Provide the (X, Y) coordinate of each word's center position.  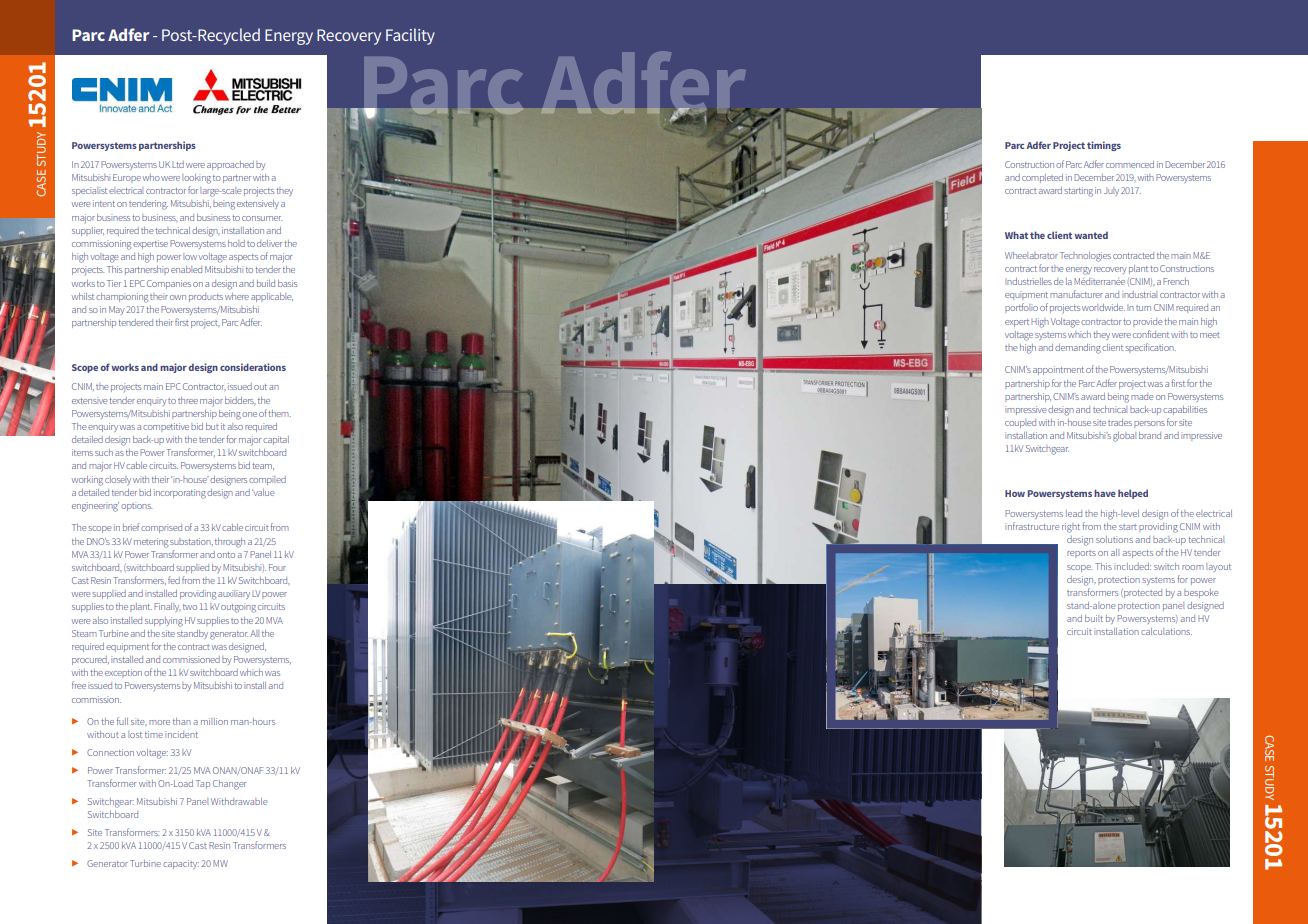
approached (230, 165)
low (190, 256)
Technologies (1085, 257)
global (1125, 437)
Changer (229, 785)
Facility (410, 36)
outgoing (238, 608)
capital (276, 440)
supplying (164, 622)
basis (287, 283)
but (212, 426)
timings (1104, 146)
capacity (181, 864)
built (1094, 618)
